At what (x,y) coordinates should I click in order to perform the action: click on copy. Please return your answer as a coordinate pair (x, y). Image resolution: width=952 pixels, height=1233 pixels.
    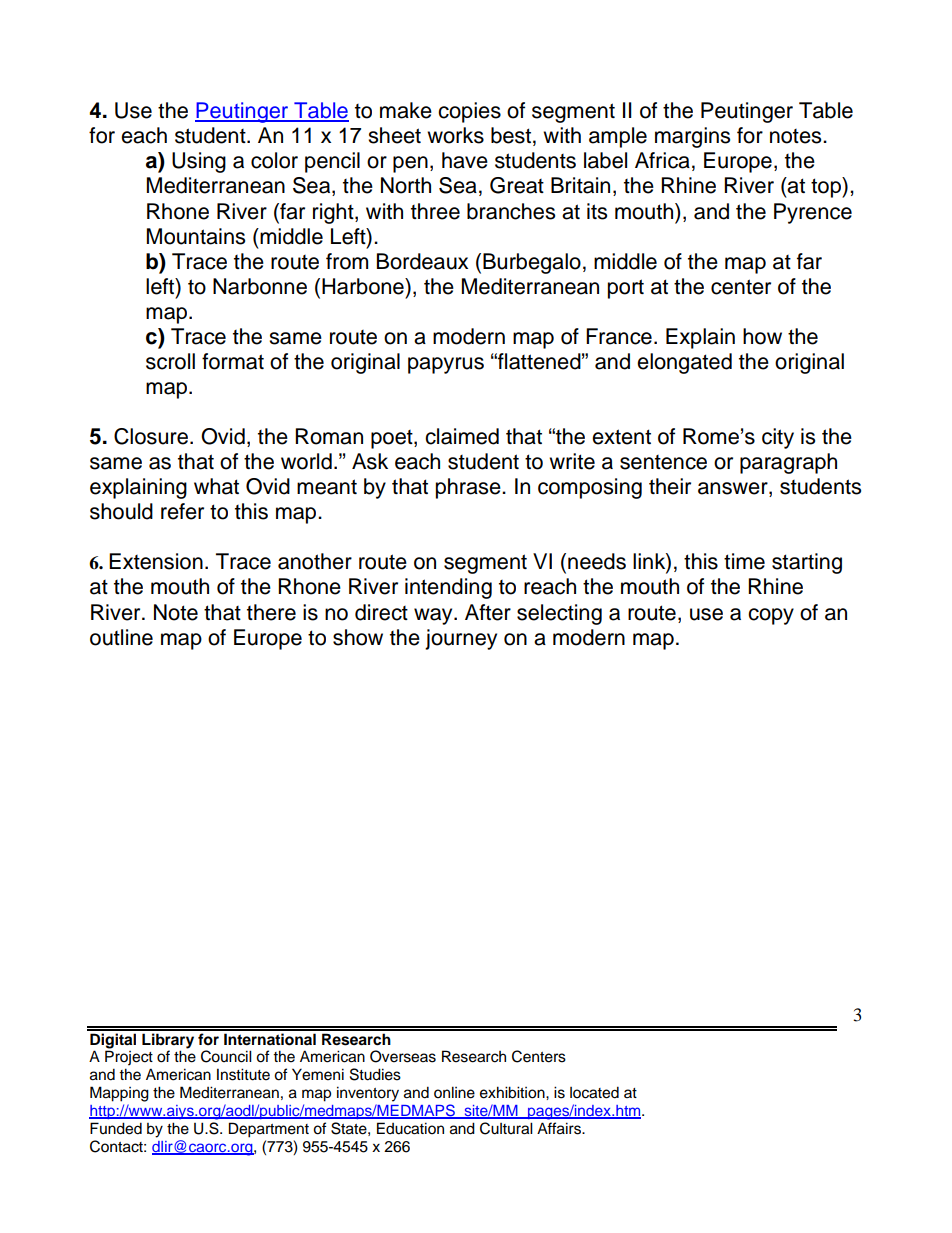
    Looking at the image, I should click on (771, 616).
